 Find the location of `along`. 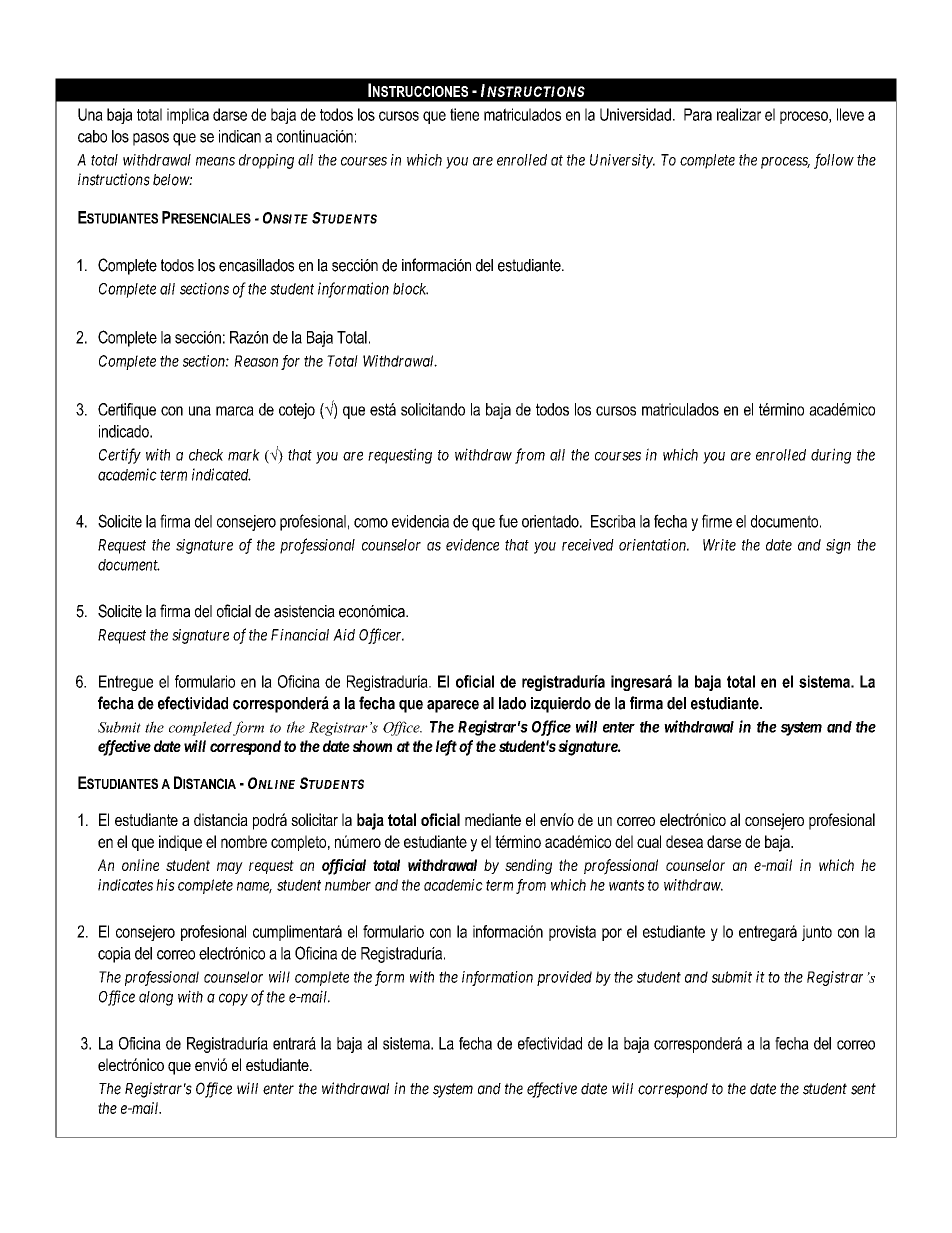

along is located at coordinates (156, 998).
